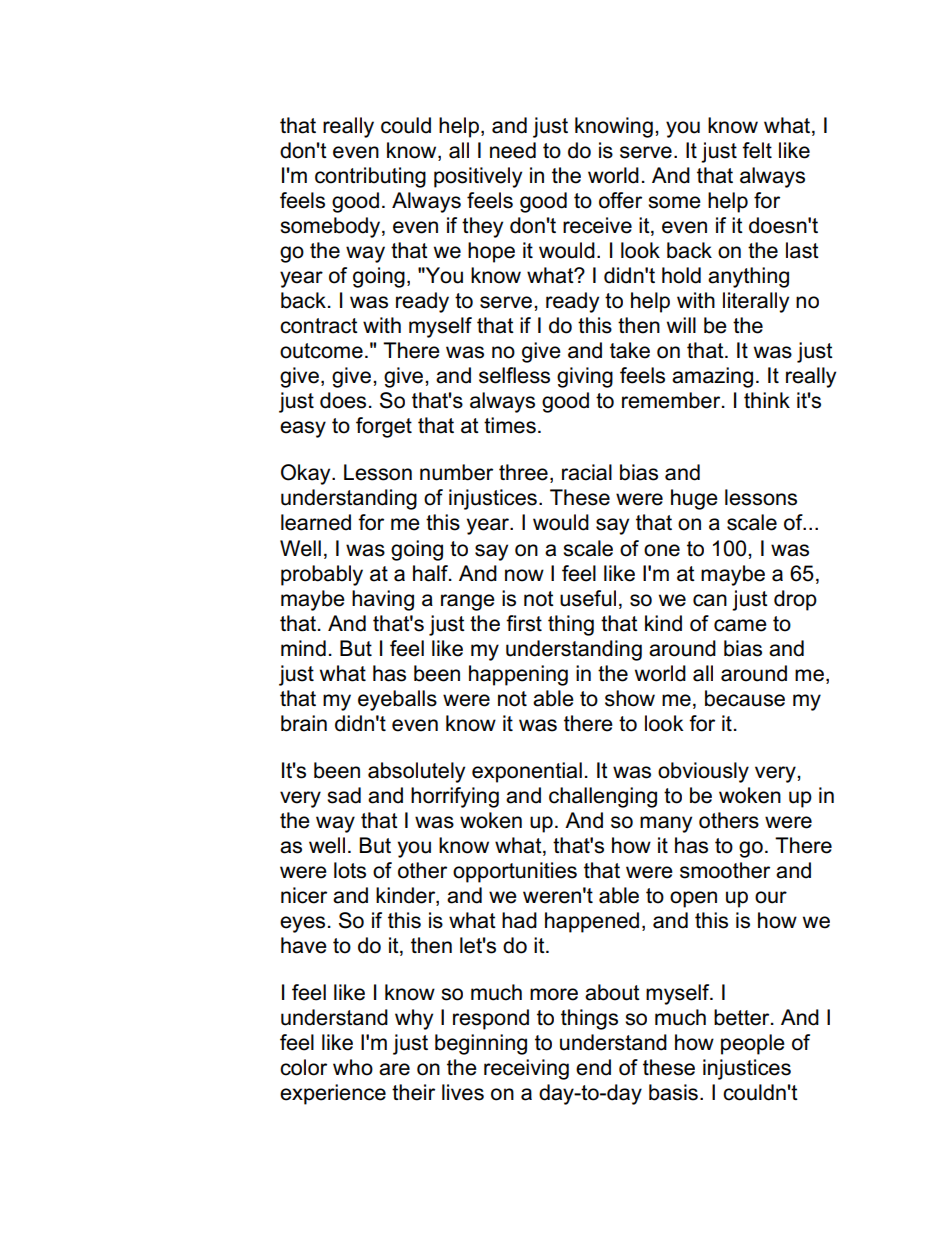 The image size is (952, 1233). What do you see at coordinates (767, 400) in the page?
I see `think` at bounding box center [767, 400].
